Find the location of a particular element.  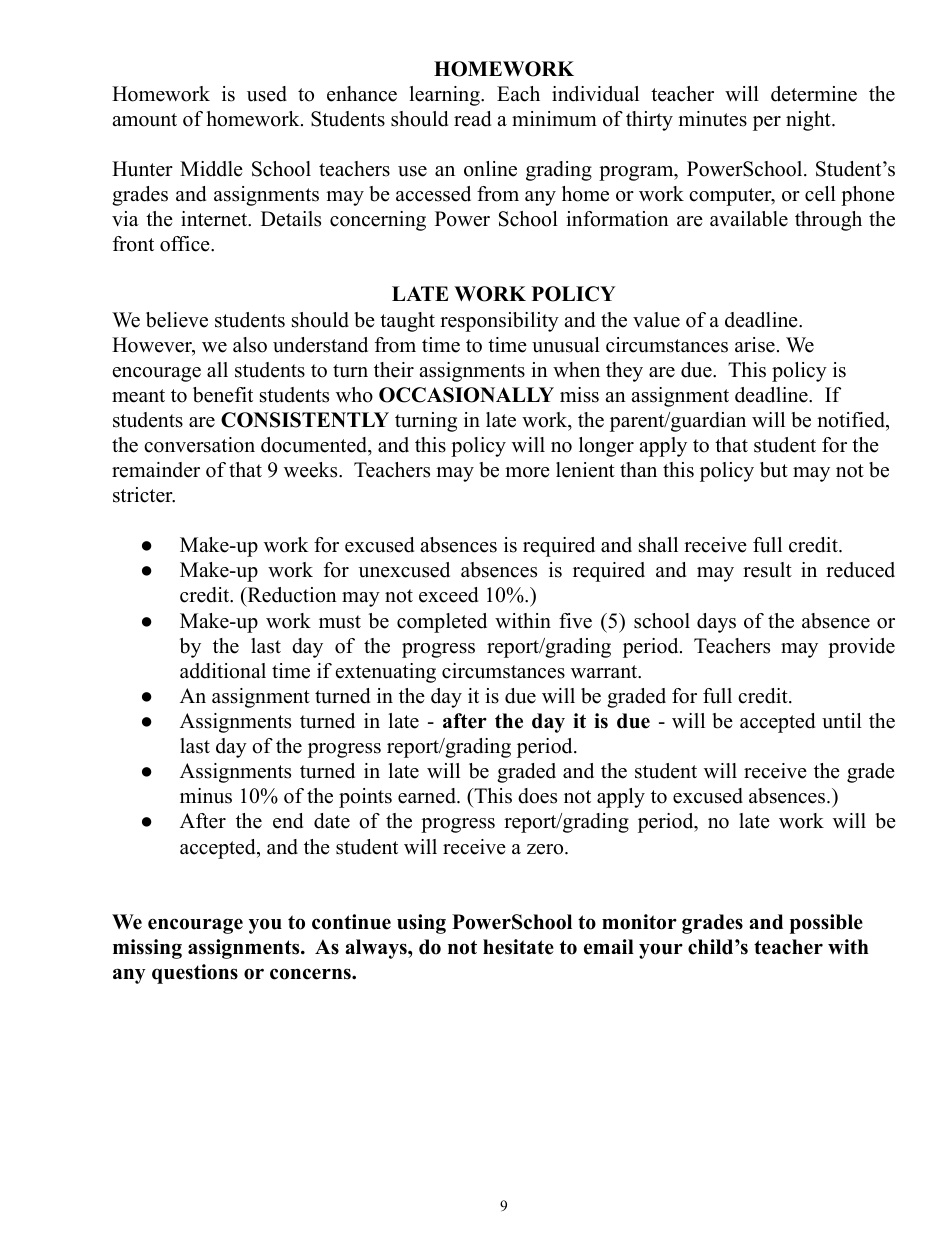

possible is located at coordinates (826, 924).
